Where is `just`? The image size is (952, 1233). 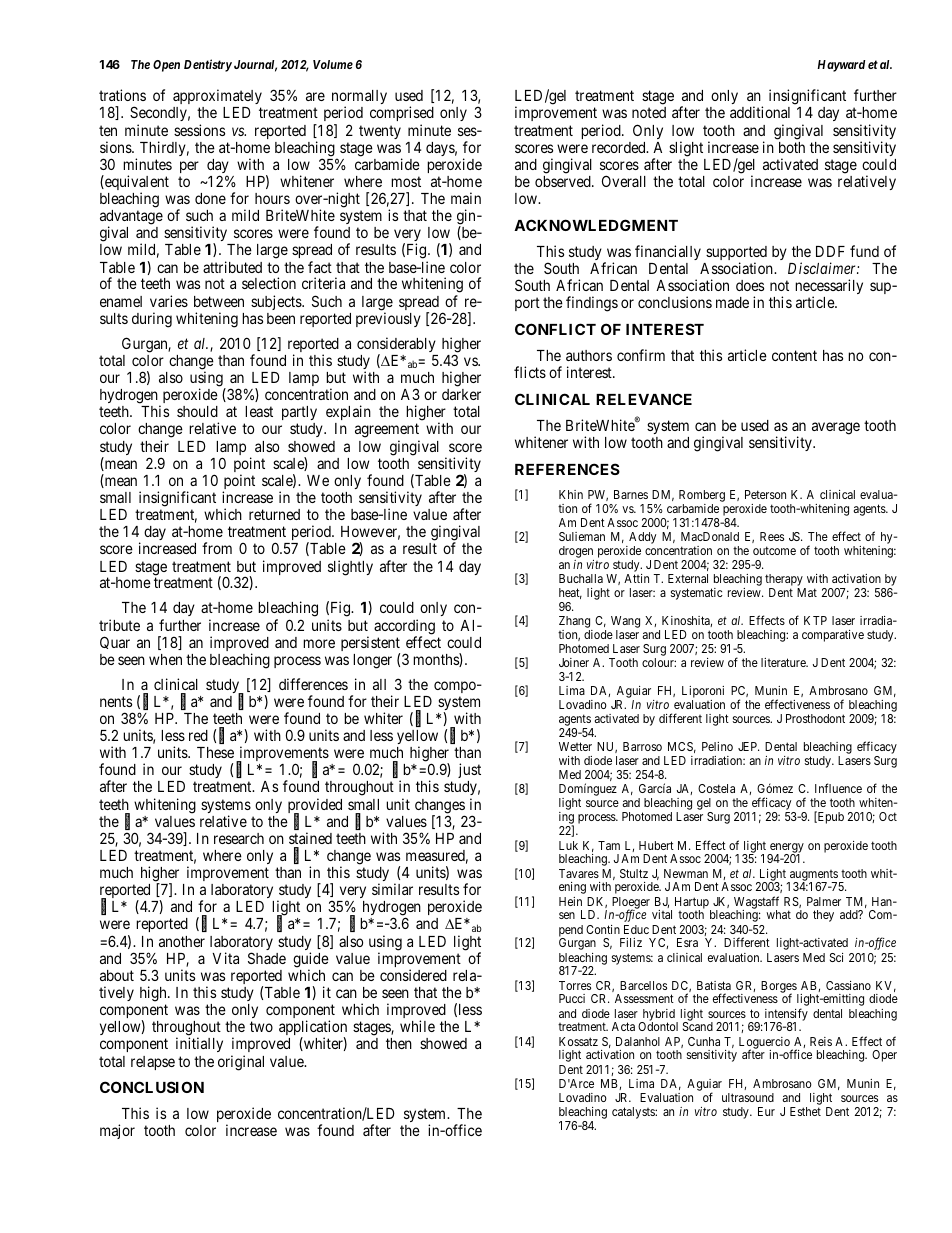
just is located at coordinates (469, 770).
